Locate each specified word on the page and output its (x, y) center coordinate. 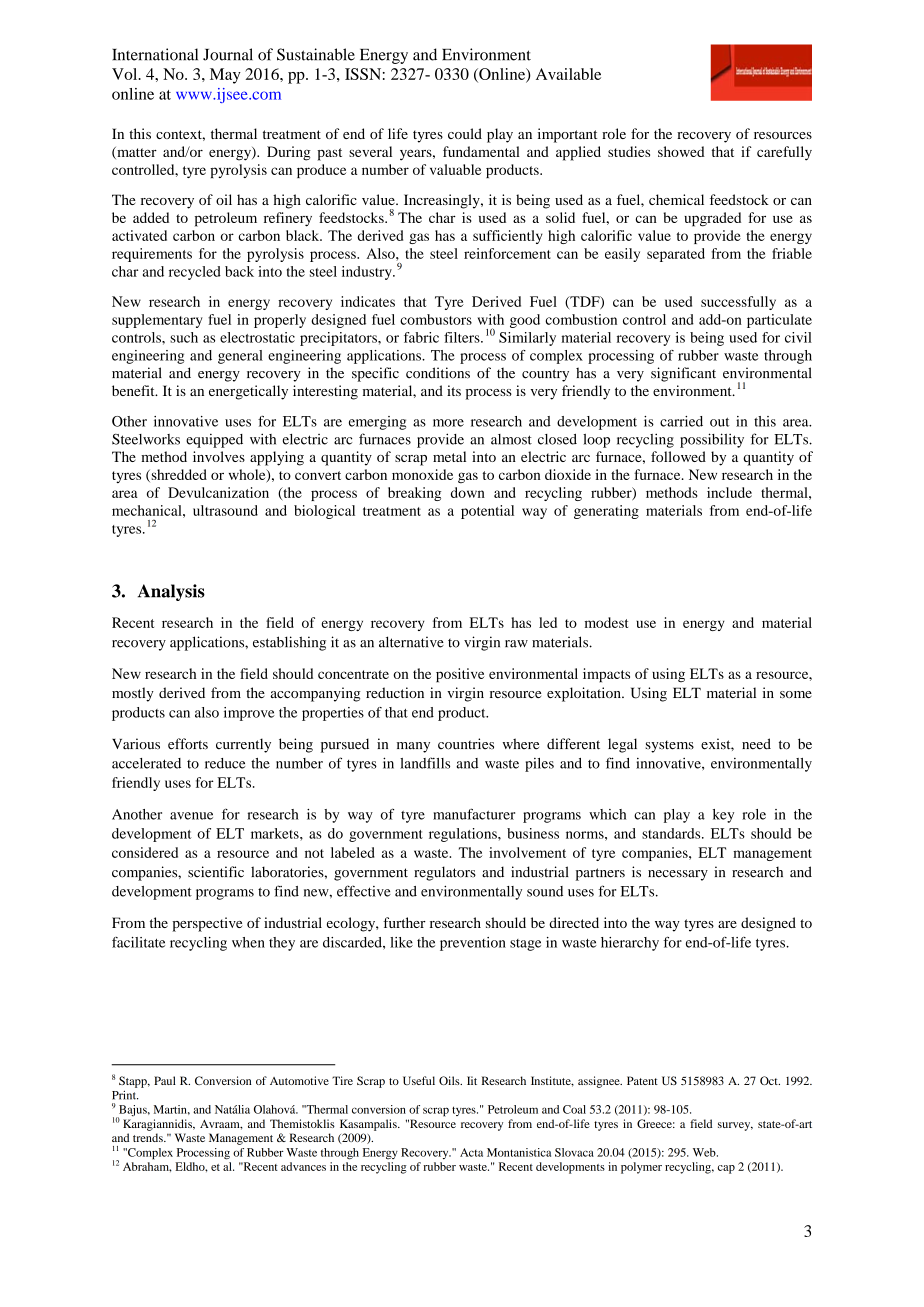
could (465, 133)
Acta (471, 1152)
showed (681, 151)
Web (705, 1152)
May (225, 76)
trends (149, 1137)
